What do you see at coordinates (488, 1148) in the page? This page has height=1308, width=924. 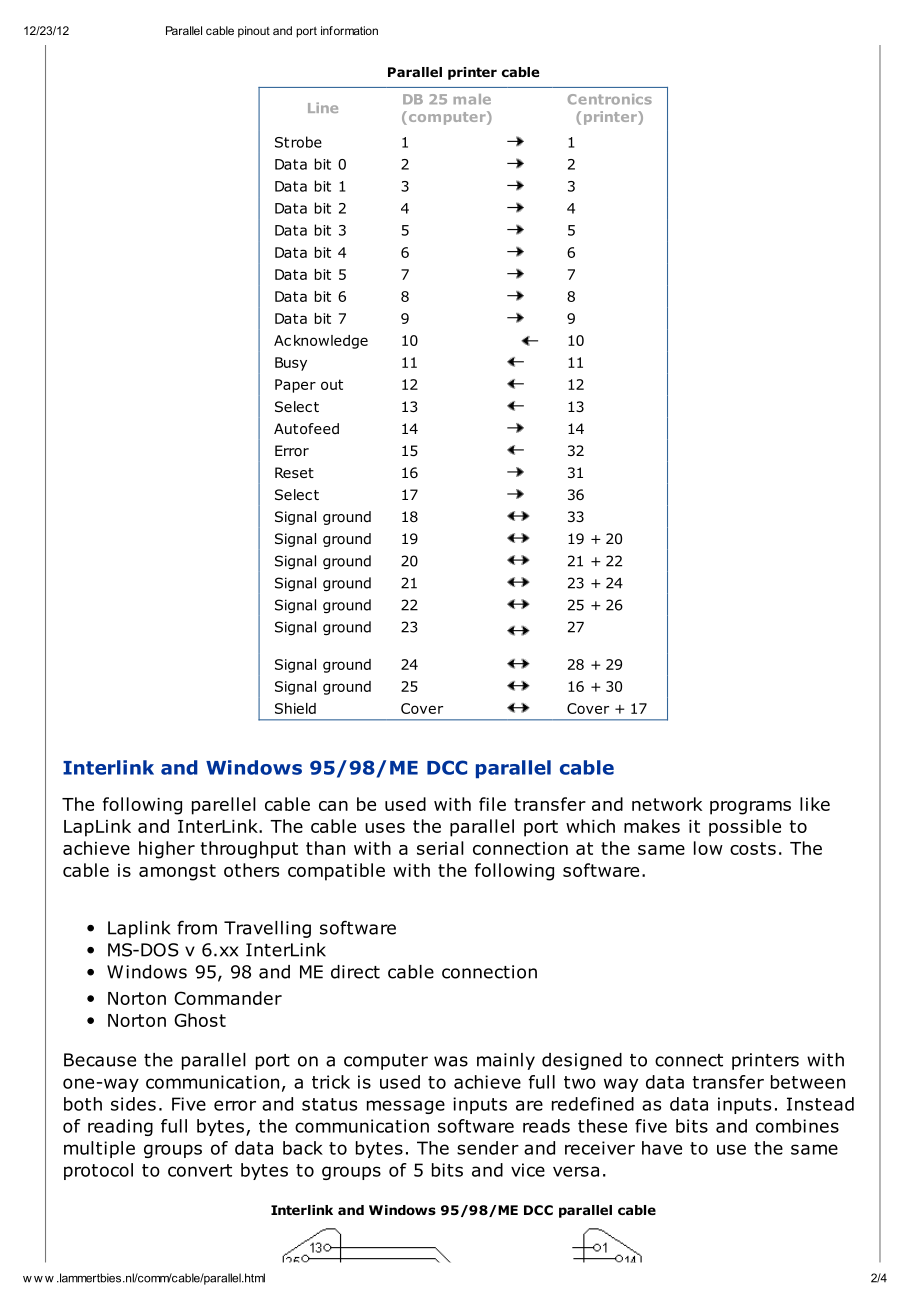 I see `sender` at bounding box center [488, 1148].
